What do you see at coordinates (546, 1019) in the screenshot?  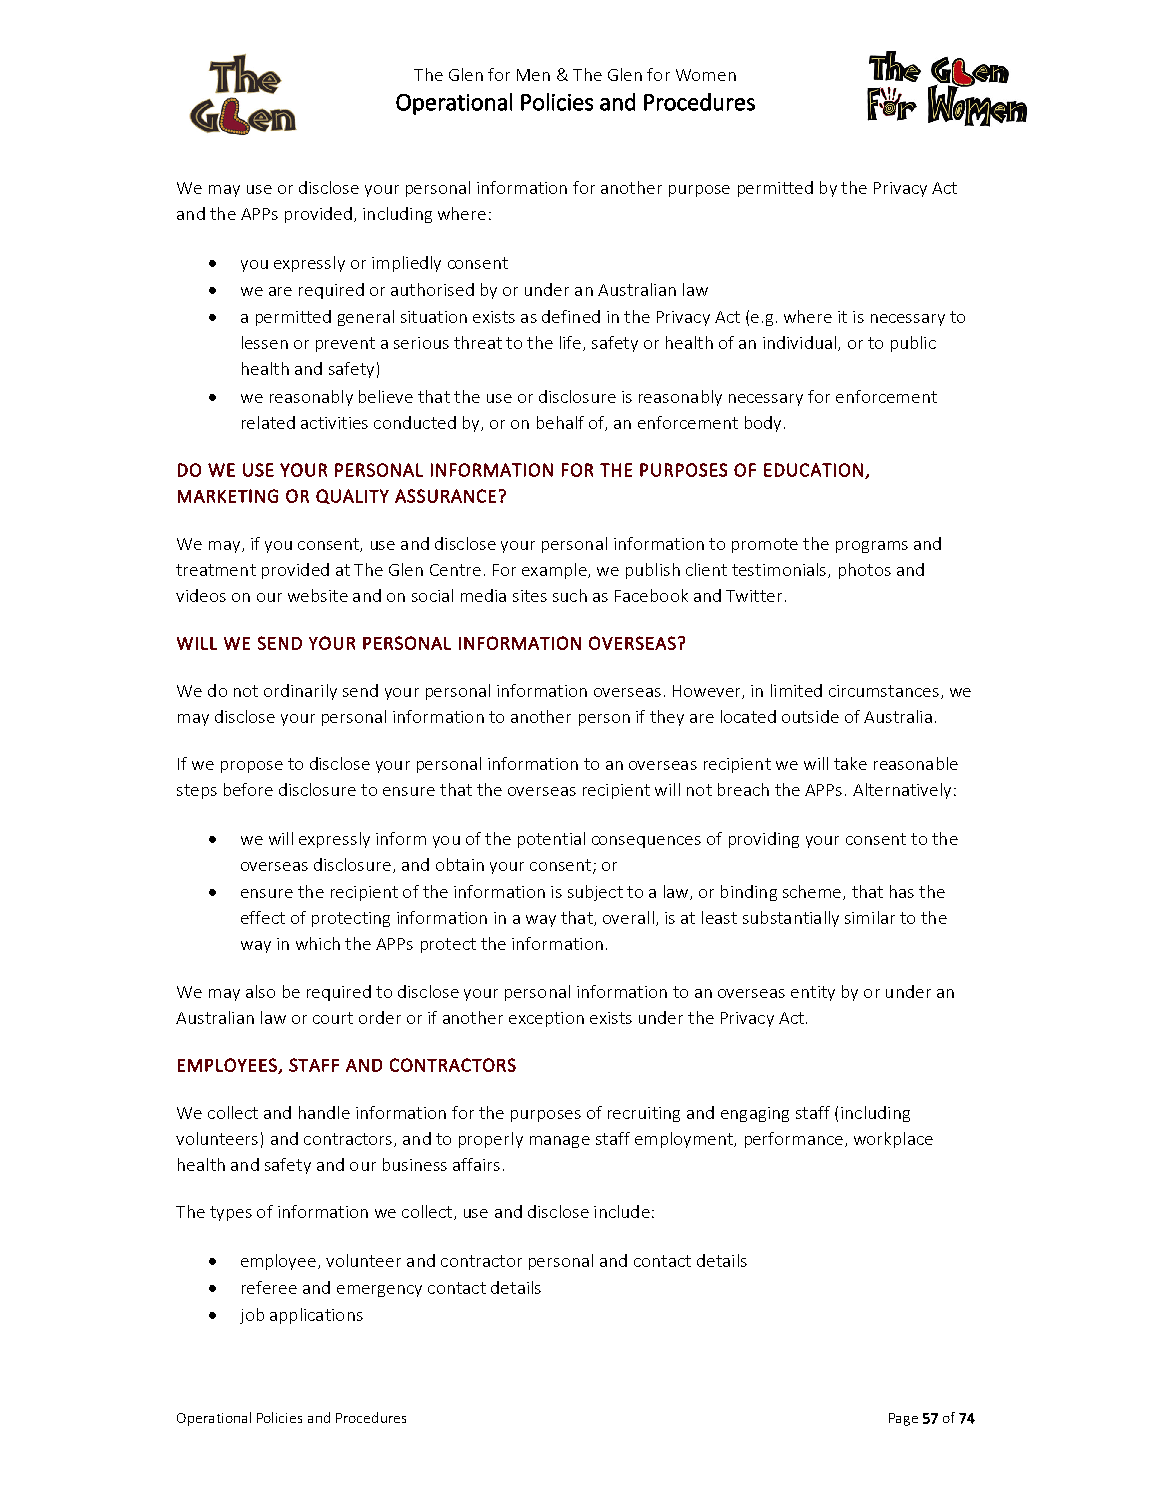 I see `exception` at bounding box center [546, 1019].
